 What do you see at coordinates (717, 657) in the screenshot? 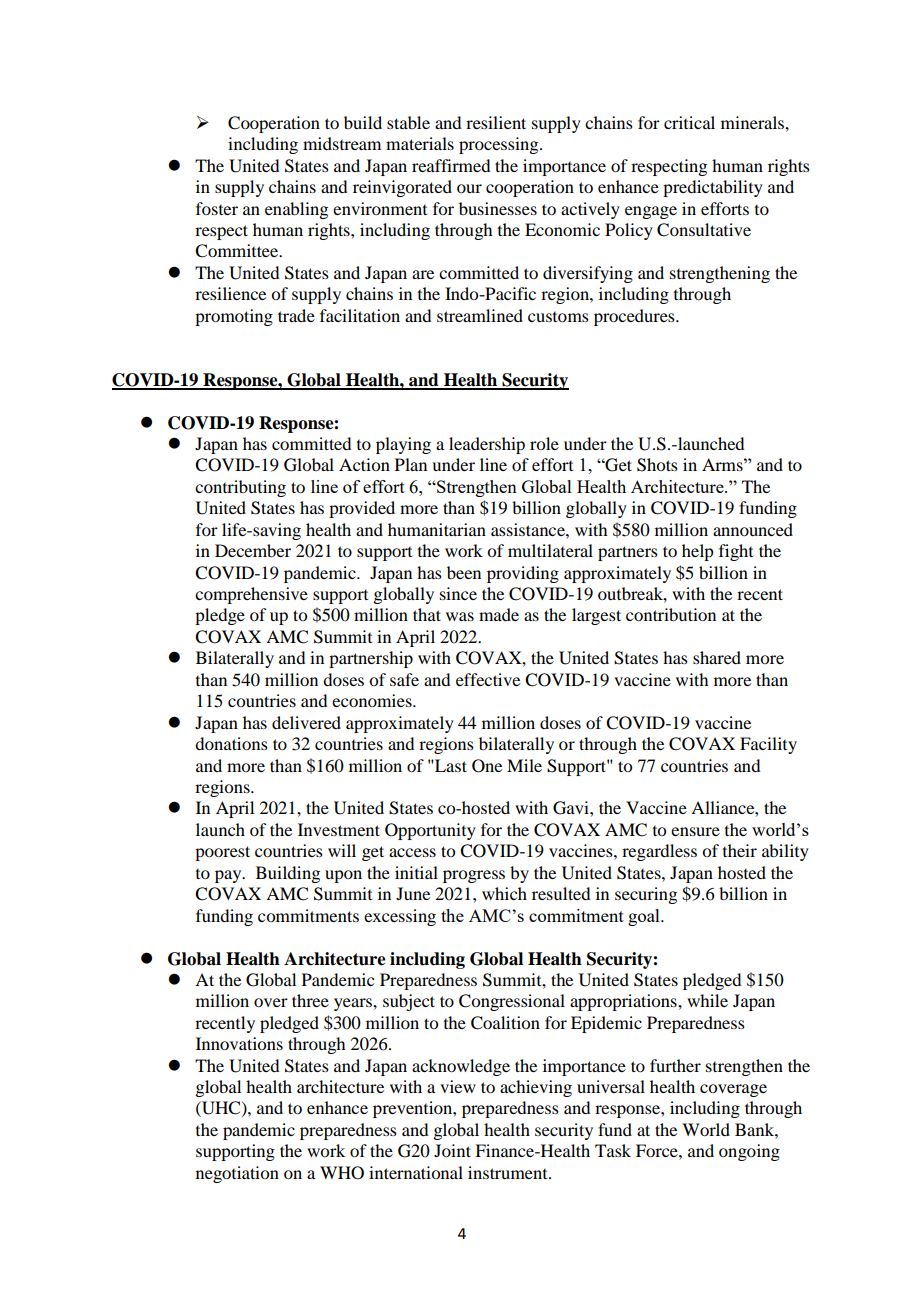
I see `shared` at bounding box center [717, 657].
